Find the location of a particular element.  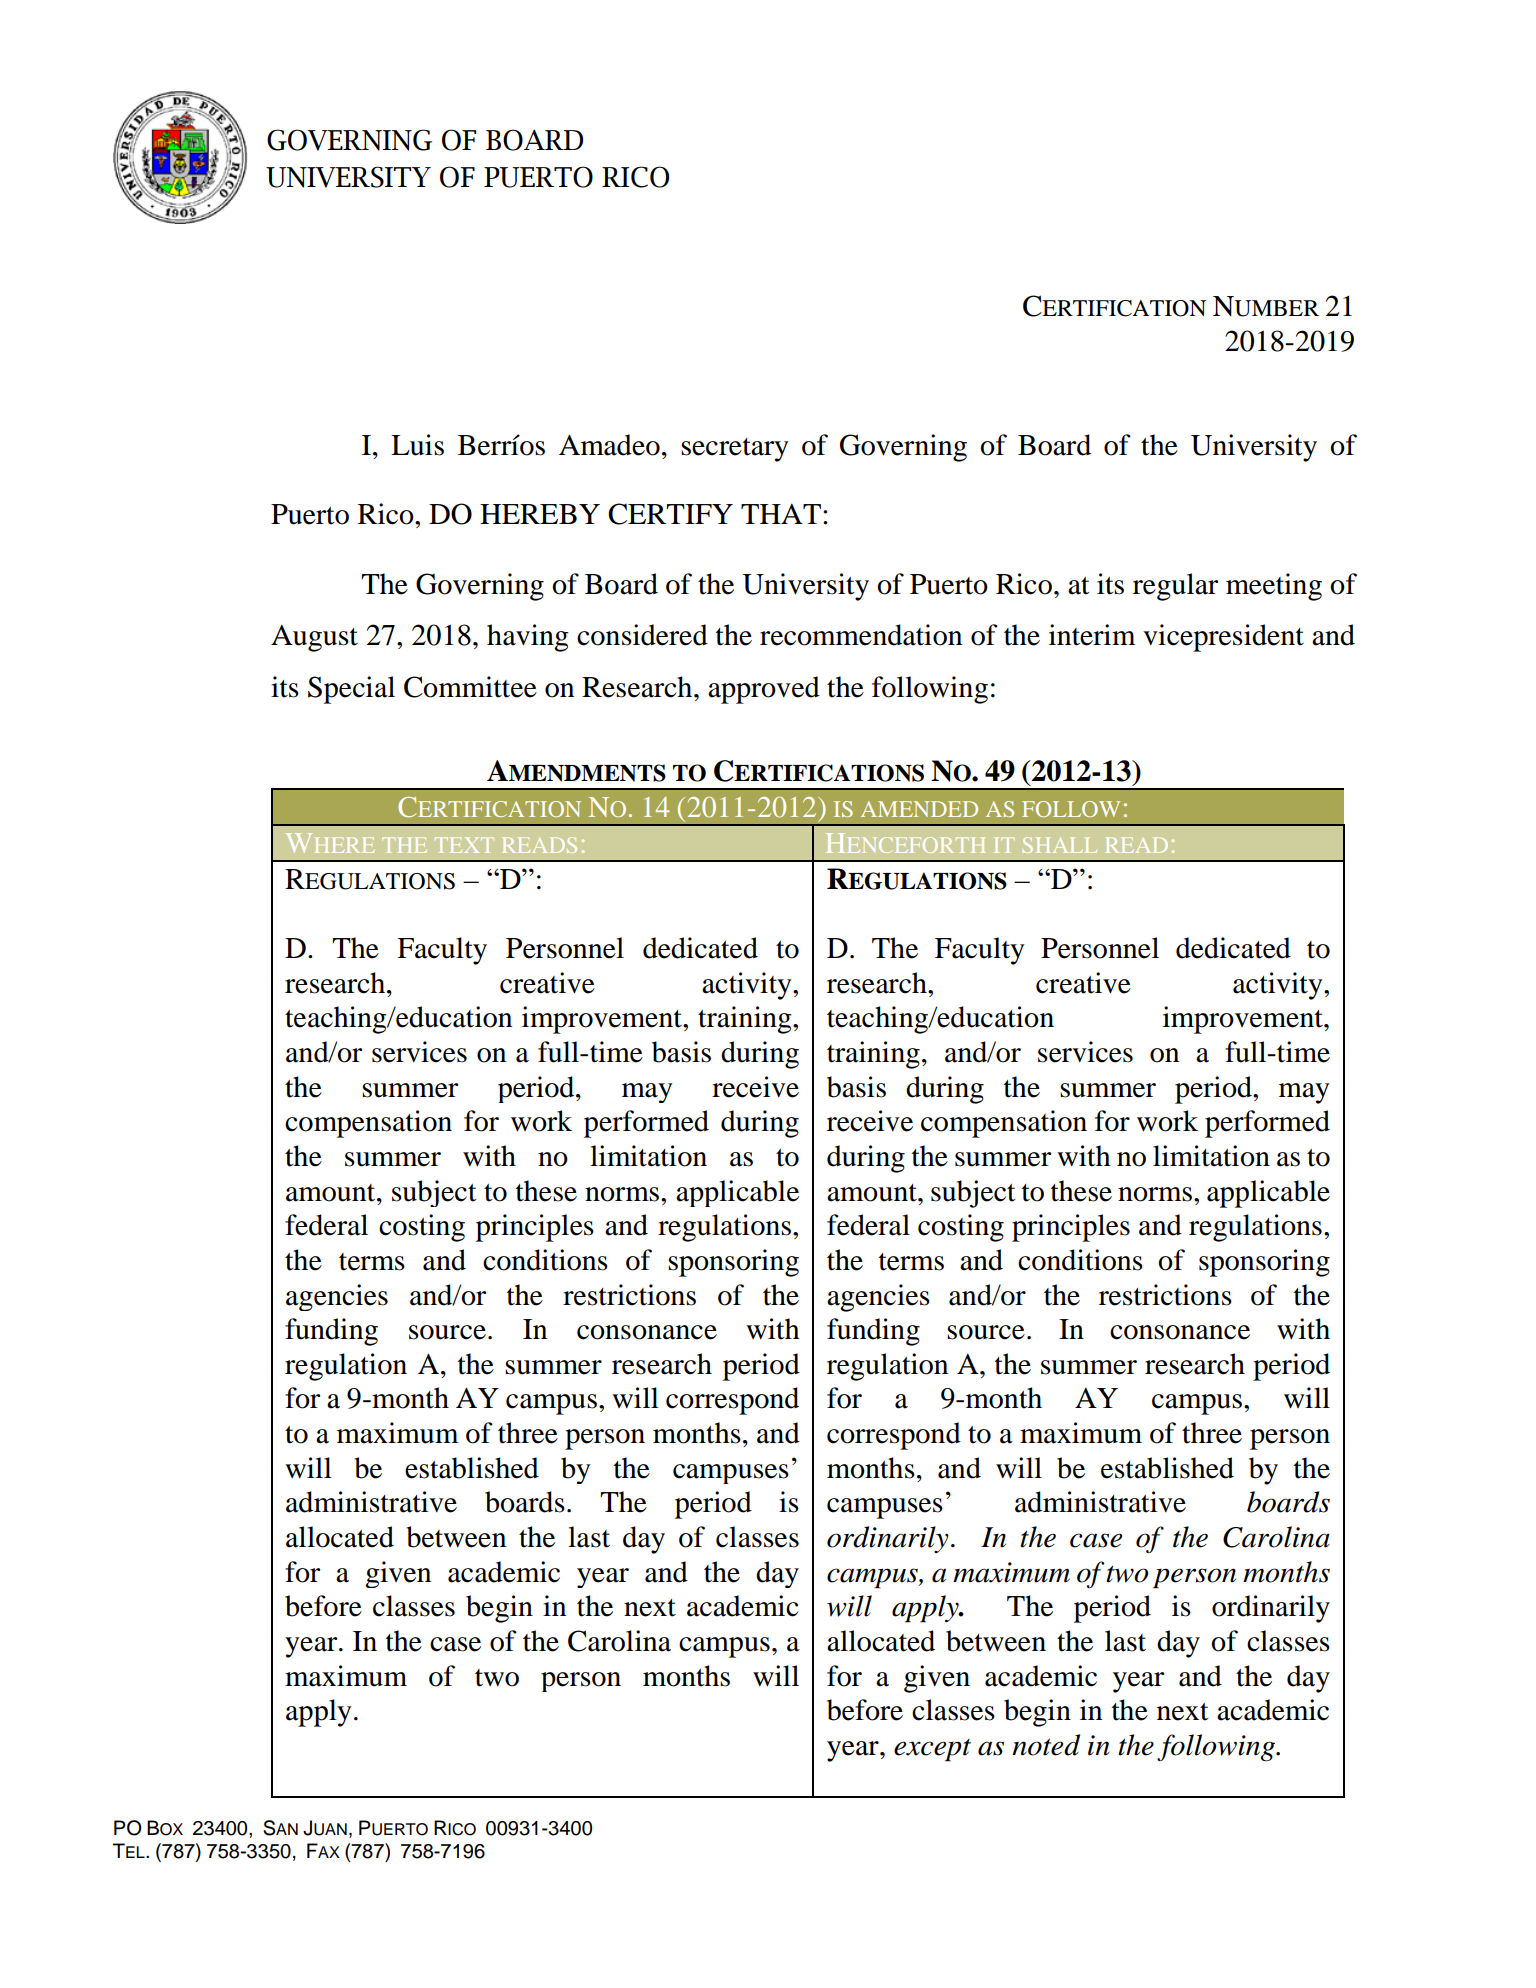

regular is located at coordinates (1175, 587).
